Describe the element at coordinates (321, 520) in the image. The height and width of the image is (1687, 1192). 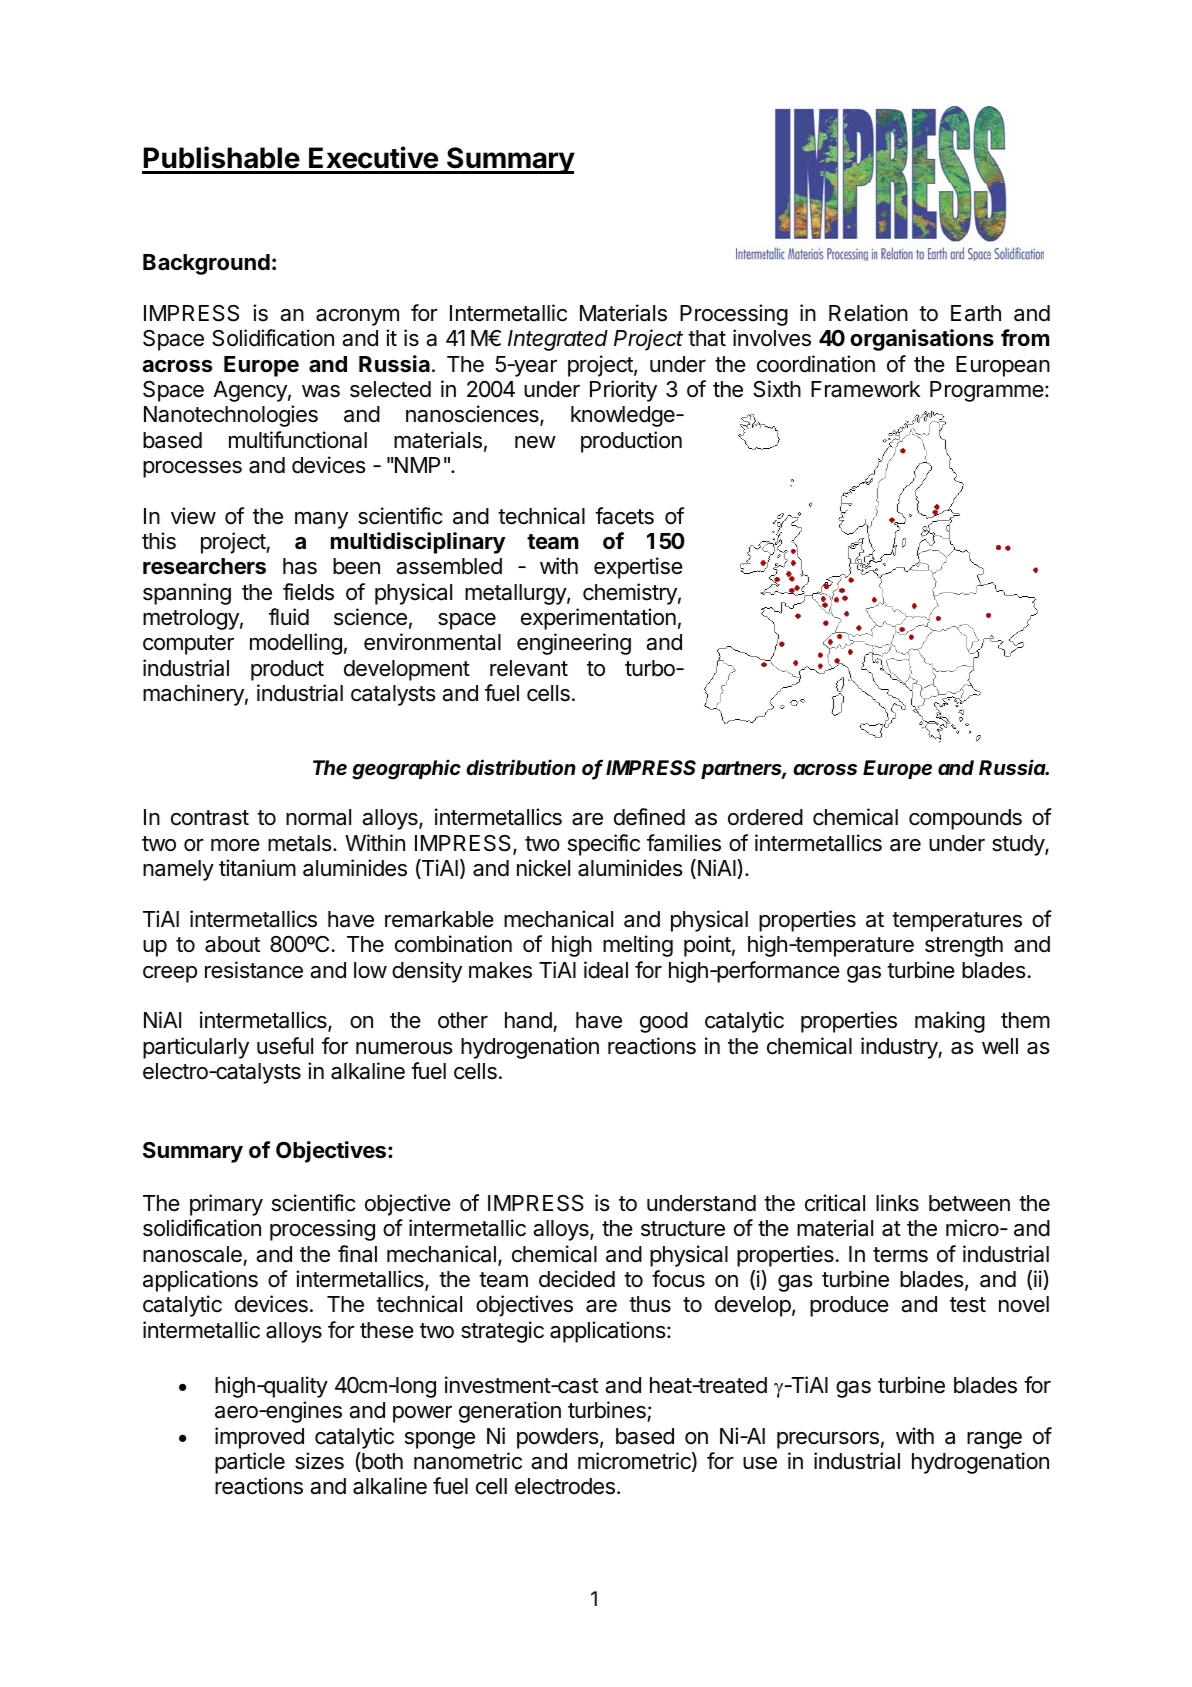
I see `many` at that location.
